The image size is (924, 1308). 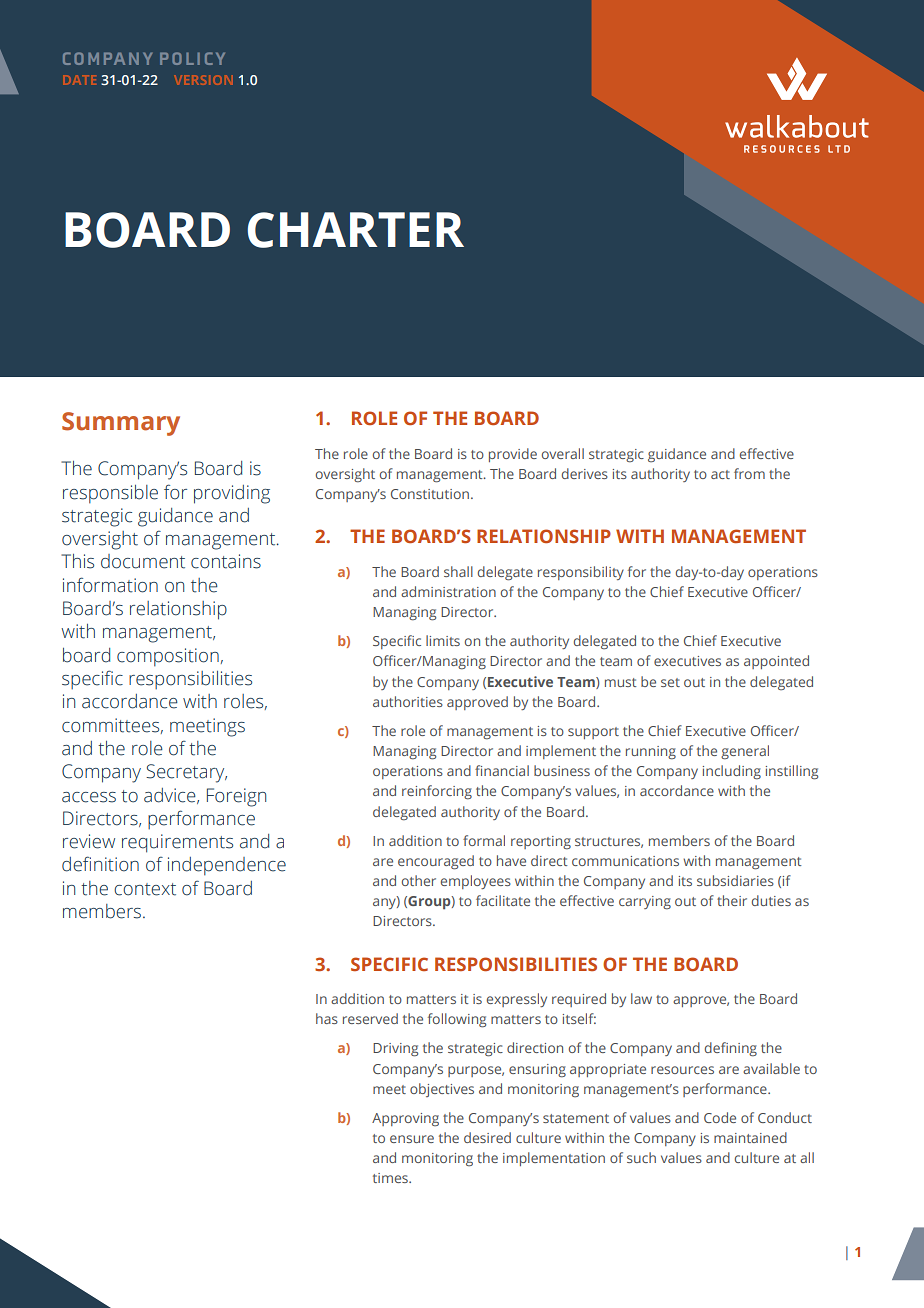 I want to click on has, so click(x=327, y=1018).
